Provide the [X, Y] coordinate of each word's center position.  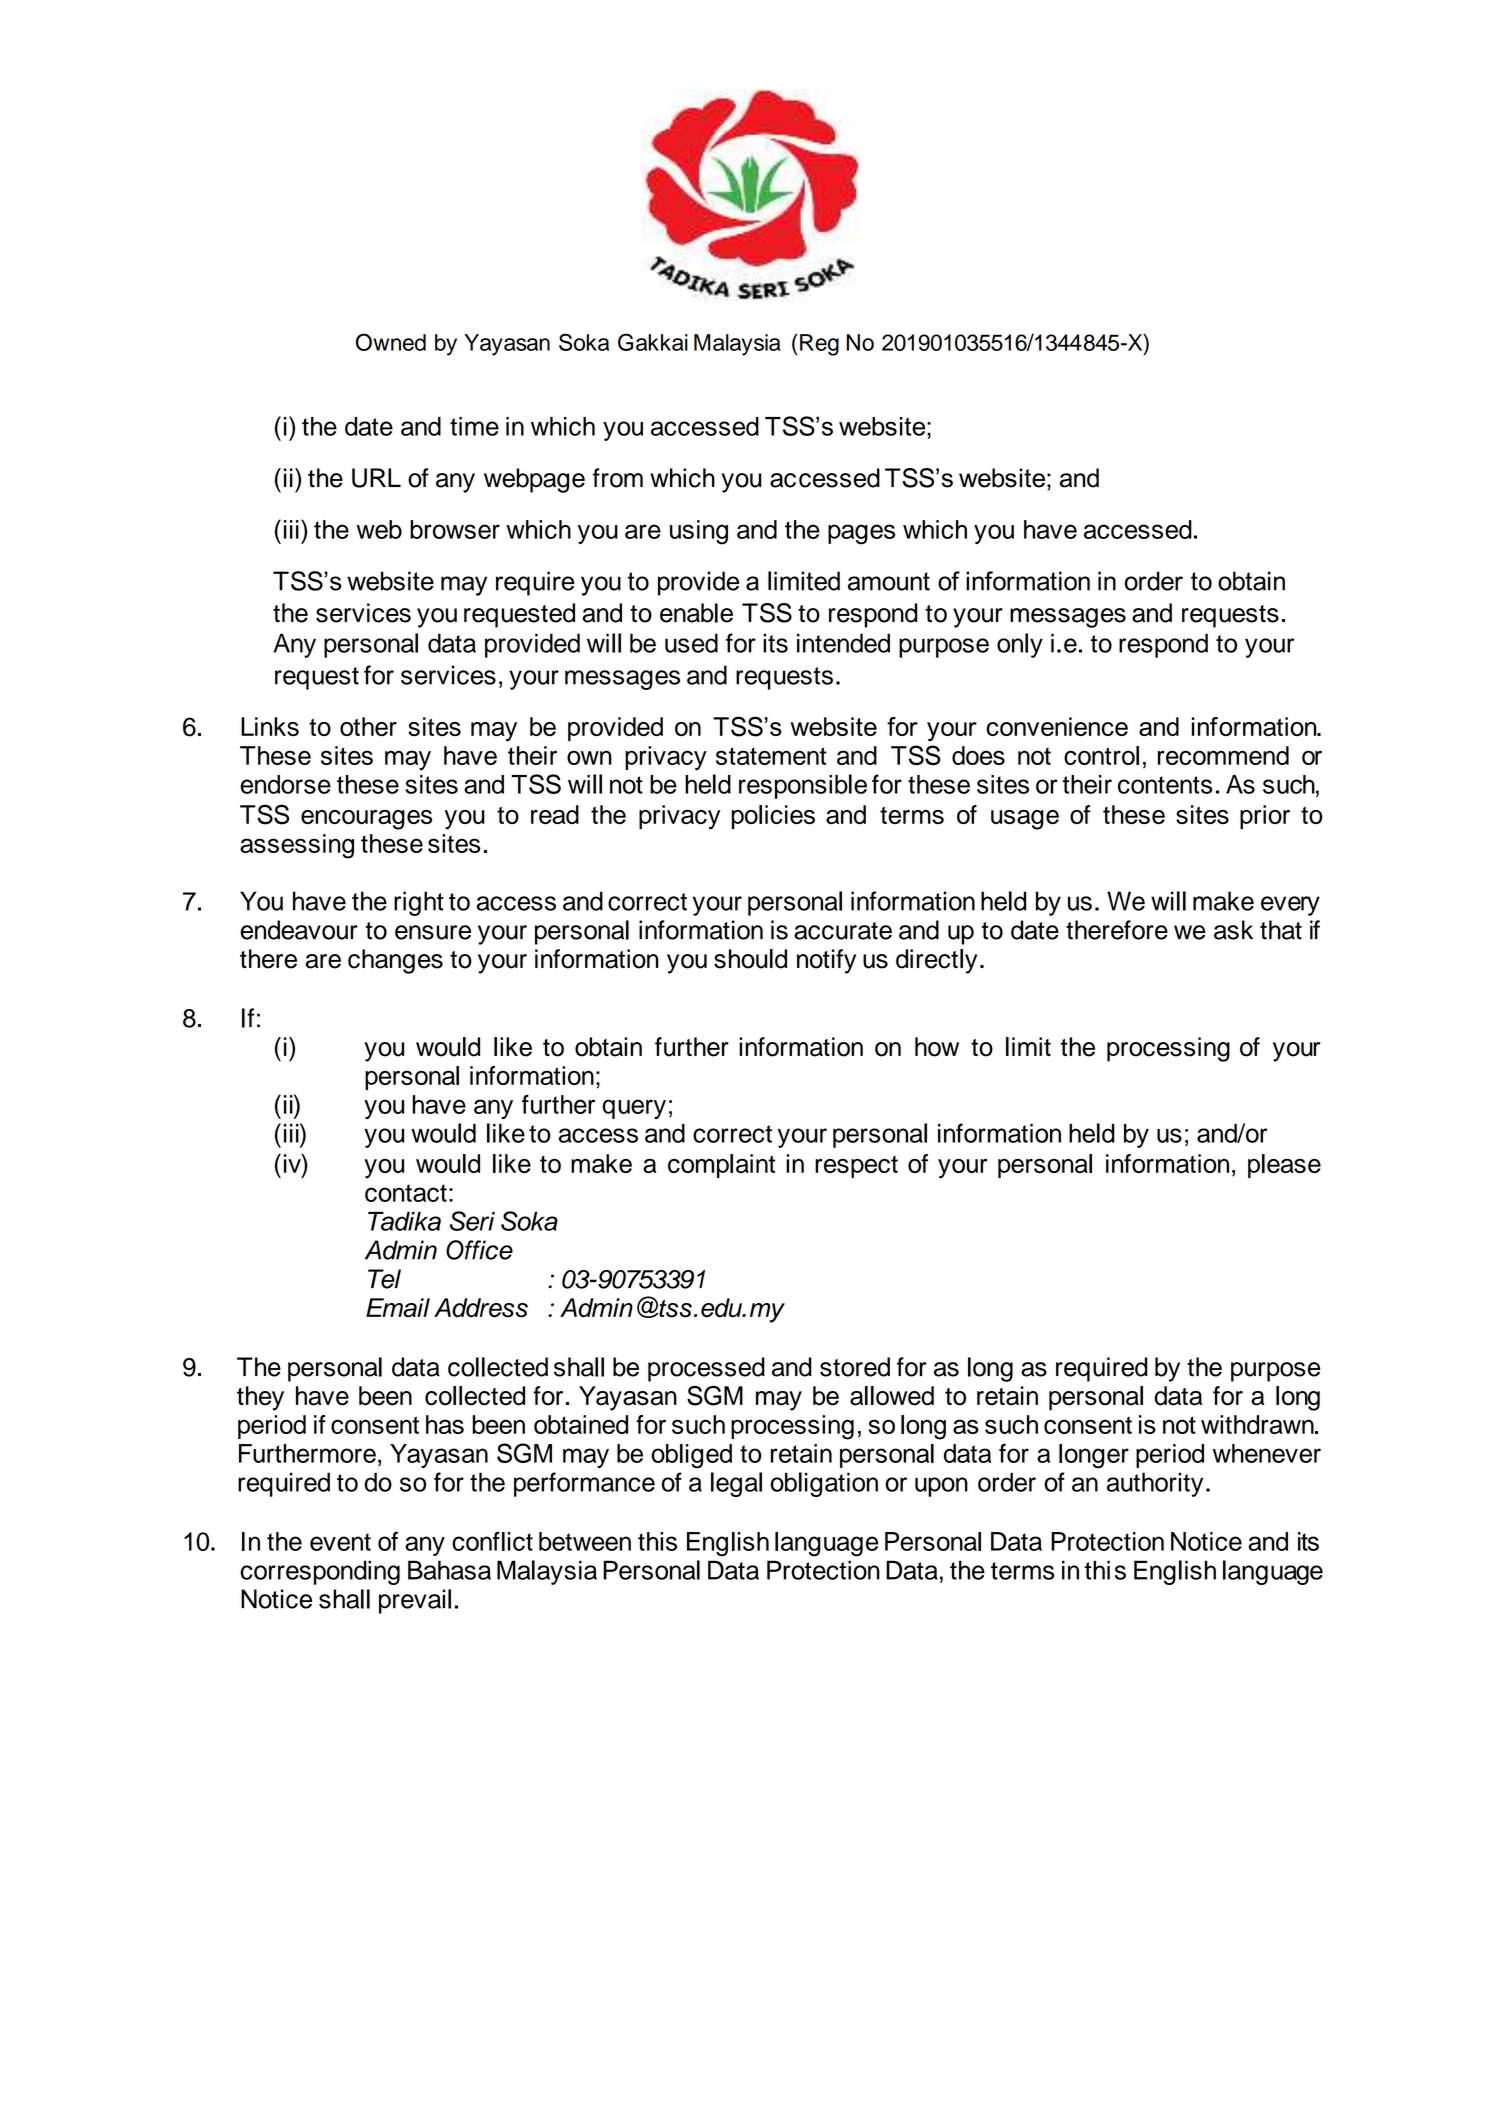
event [340, 1542]
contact [406, 1193]
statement [771, 756]
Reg [819, 345]
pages [861, 534]
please [1284, 1166]
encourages [366, 820]
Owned [391, 342]
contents [1165, 785]
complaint [721, 1166]
